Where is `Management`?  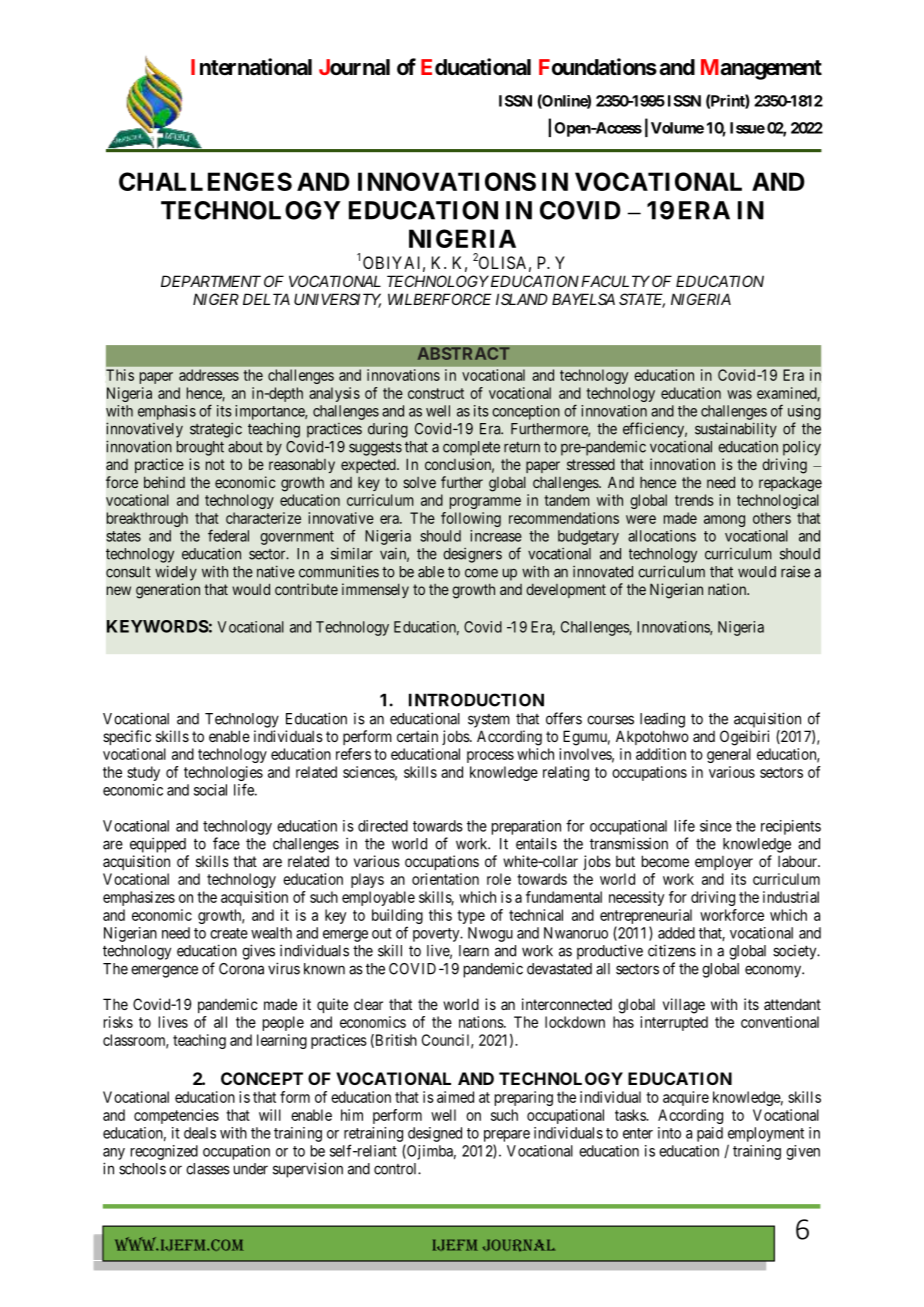
Management is located at coordinates (761, 69).
